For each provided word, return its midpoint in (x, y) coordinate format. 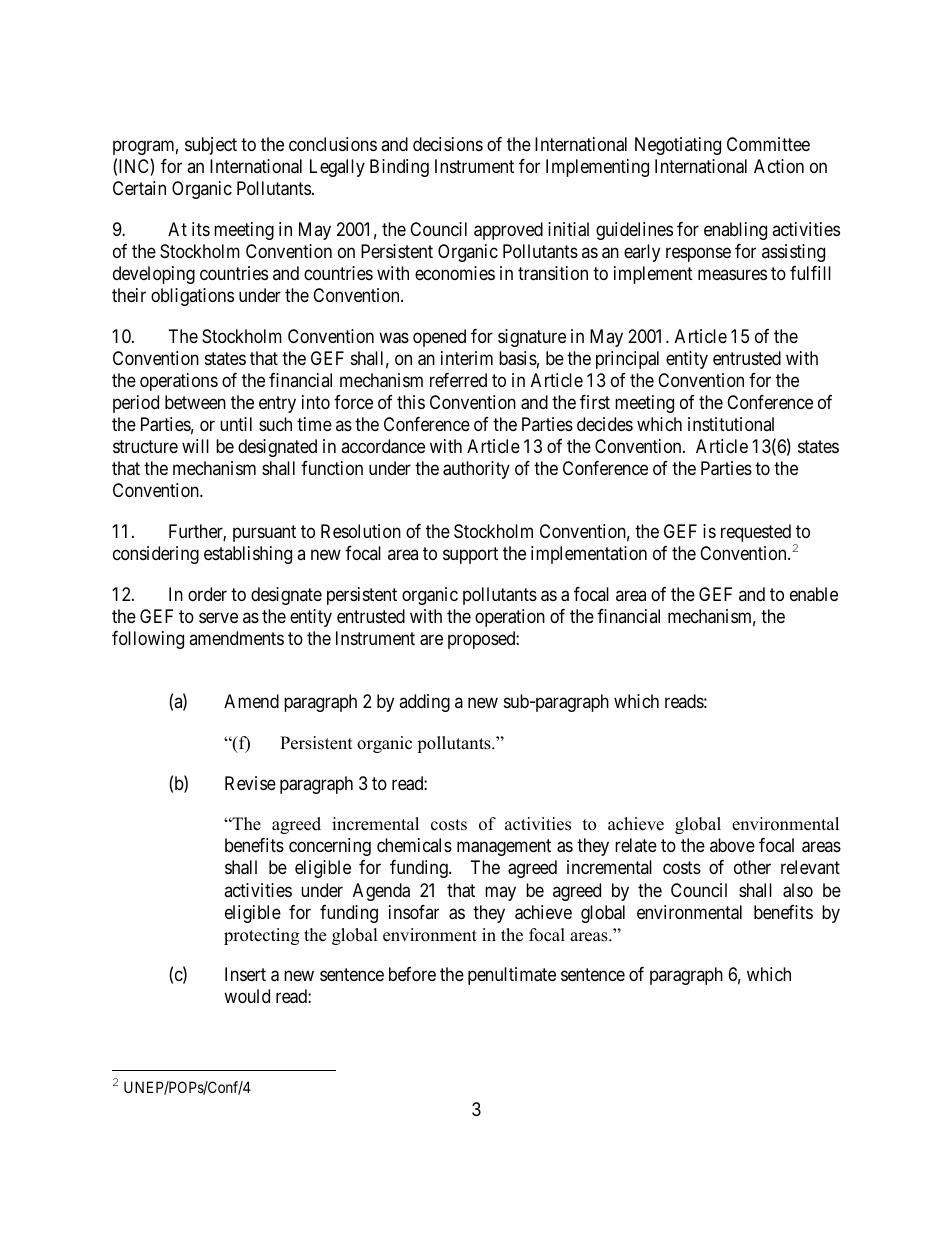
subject (211, 146)
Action (779, 166)
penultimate (512, 976)
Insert (245, 974)
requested (756, 533)
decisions (448, 144)
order (207, 594)
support (470, 555)
